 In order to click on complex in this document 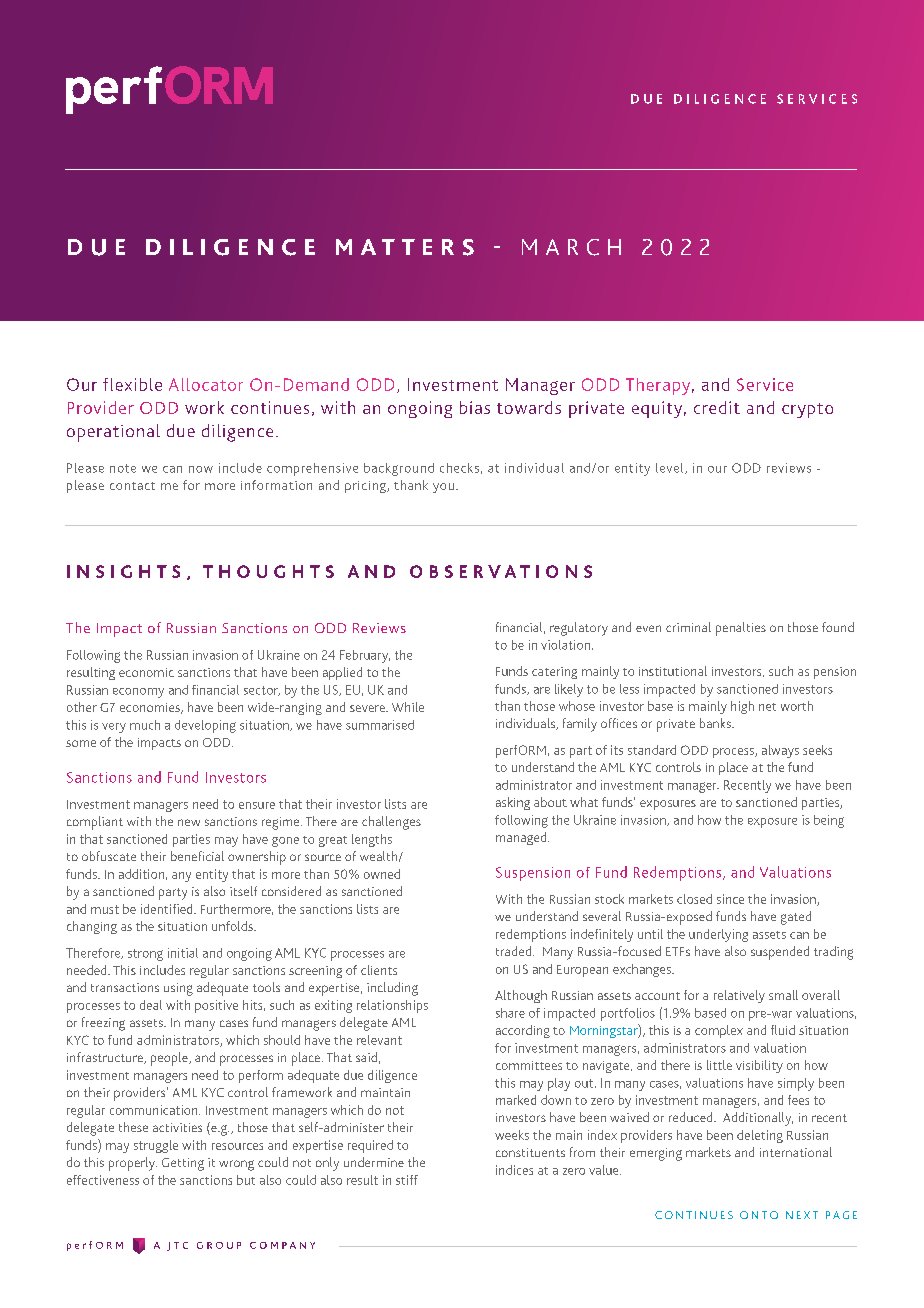, I will do `click(719, 1031)`.
